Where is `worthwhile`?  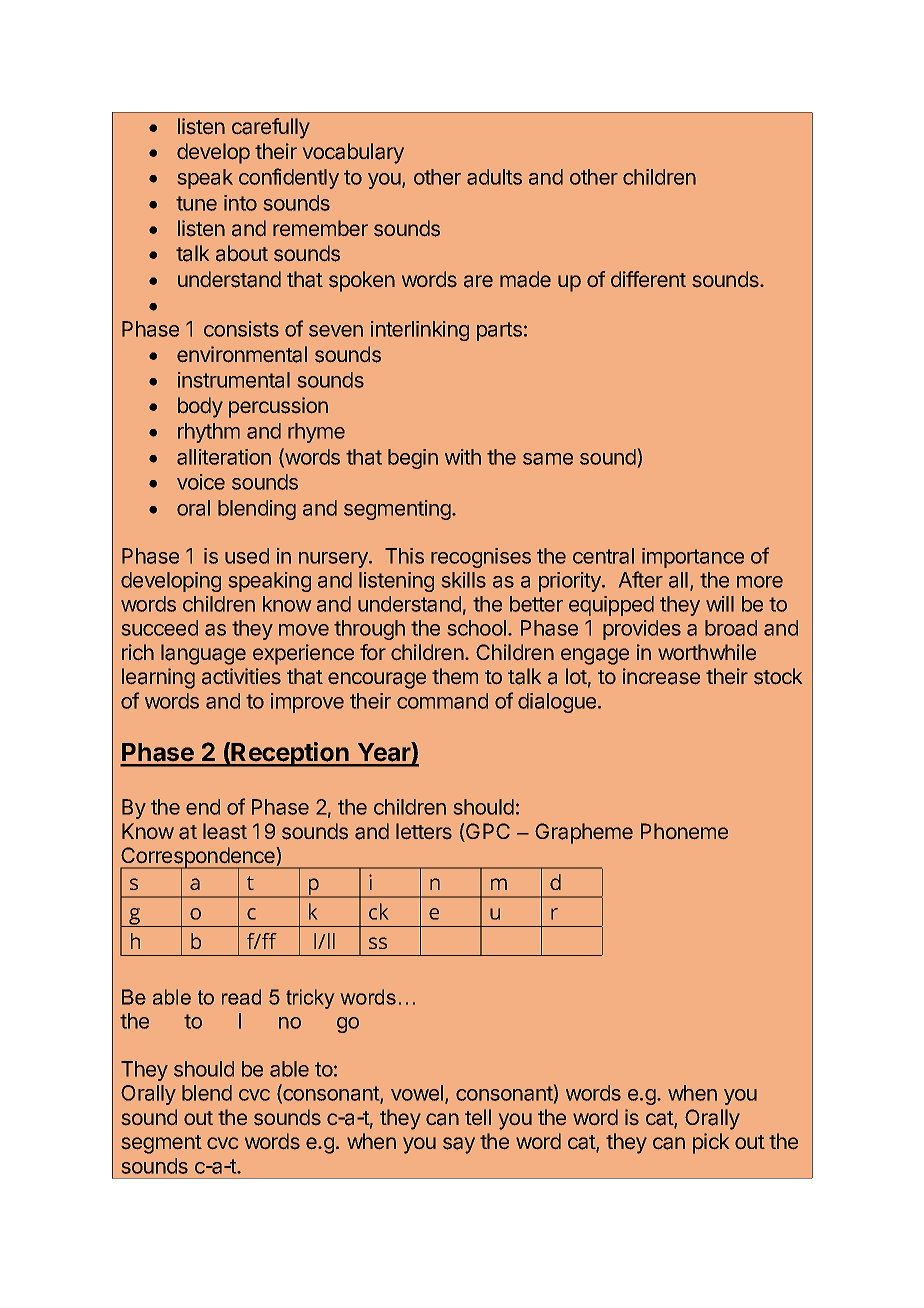
worthwhile is located at coordinates (707, 652).
